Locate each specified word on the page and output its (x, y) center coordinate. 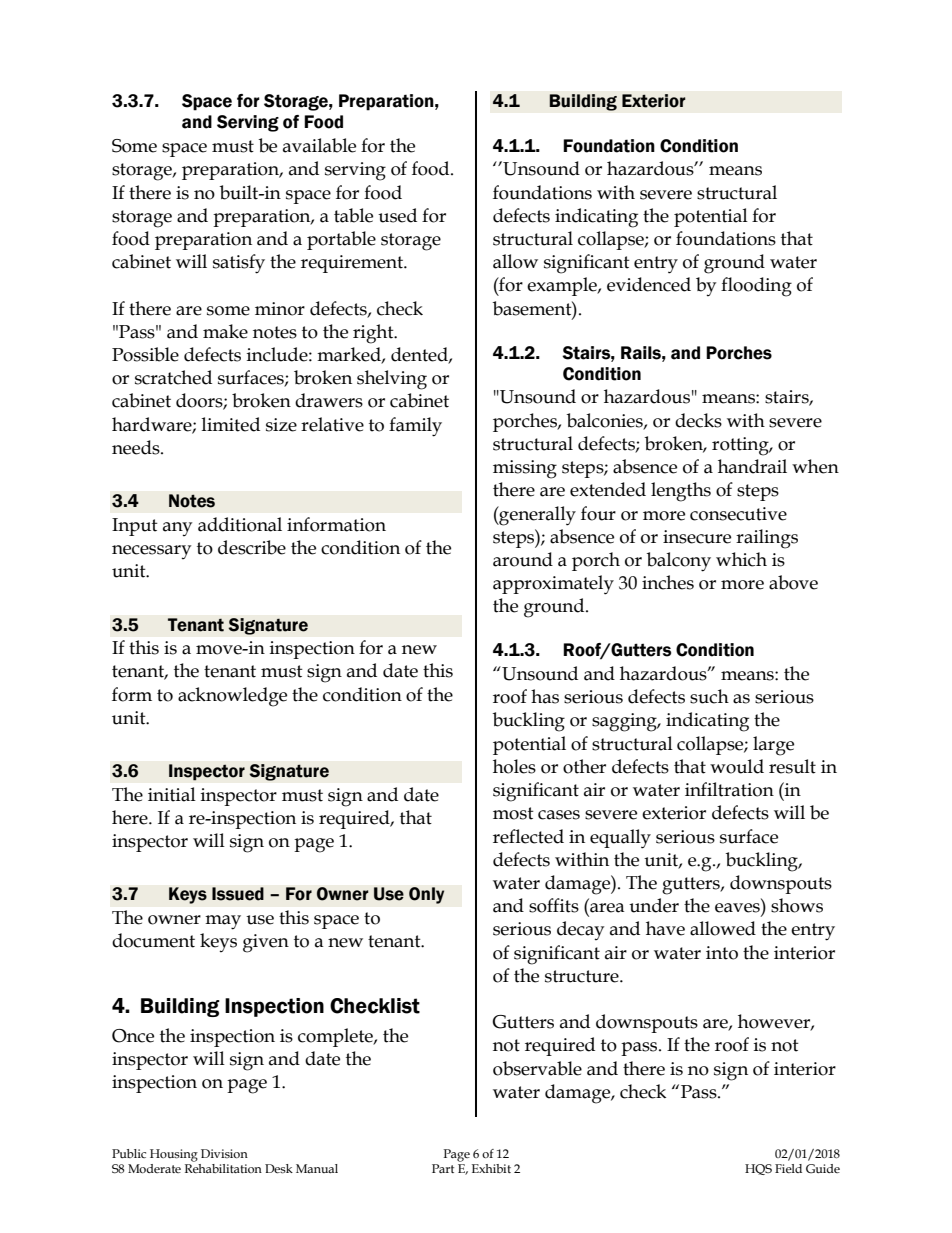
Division (224, 1154)
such (709, 696)
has (545, 696)
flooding (756, 287)
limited (231, 424)
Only (427, 895)
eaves (737, 908)
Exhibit (491, 1168)
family (415, 427)
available (319, 145)
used (397, 215)
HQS (758, 1169)
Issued (238, 894)
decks (698, 420)
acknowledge (232, 697)
